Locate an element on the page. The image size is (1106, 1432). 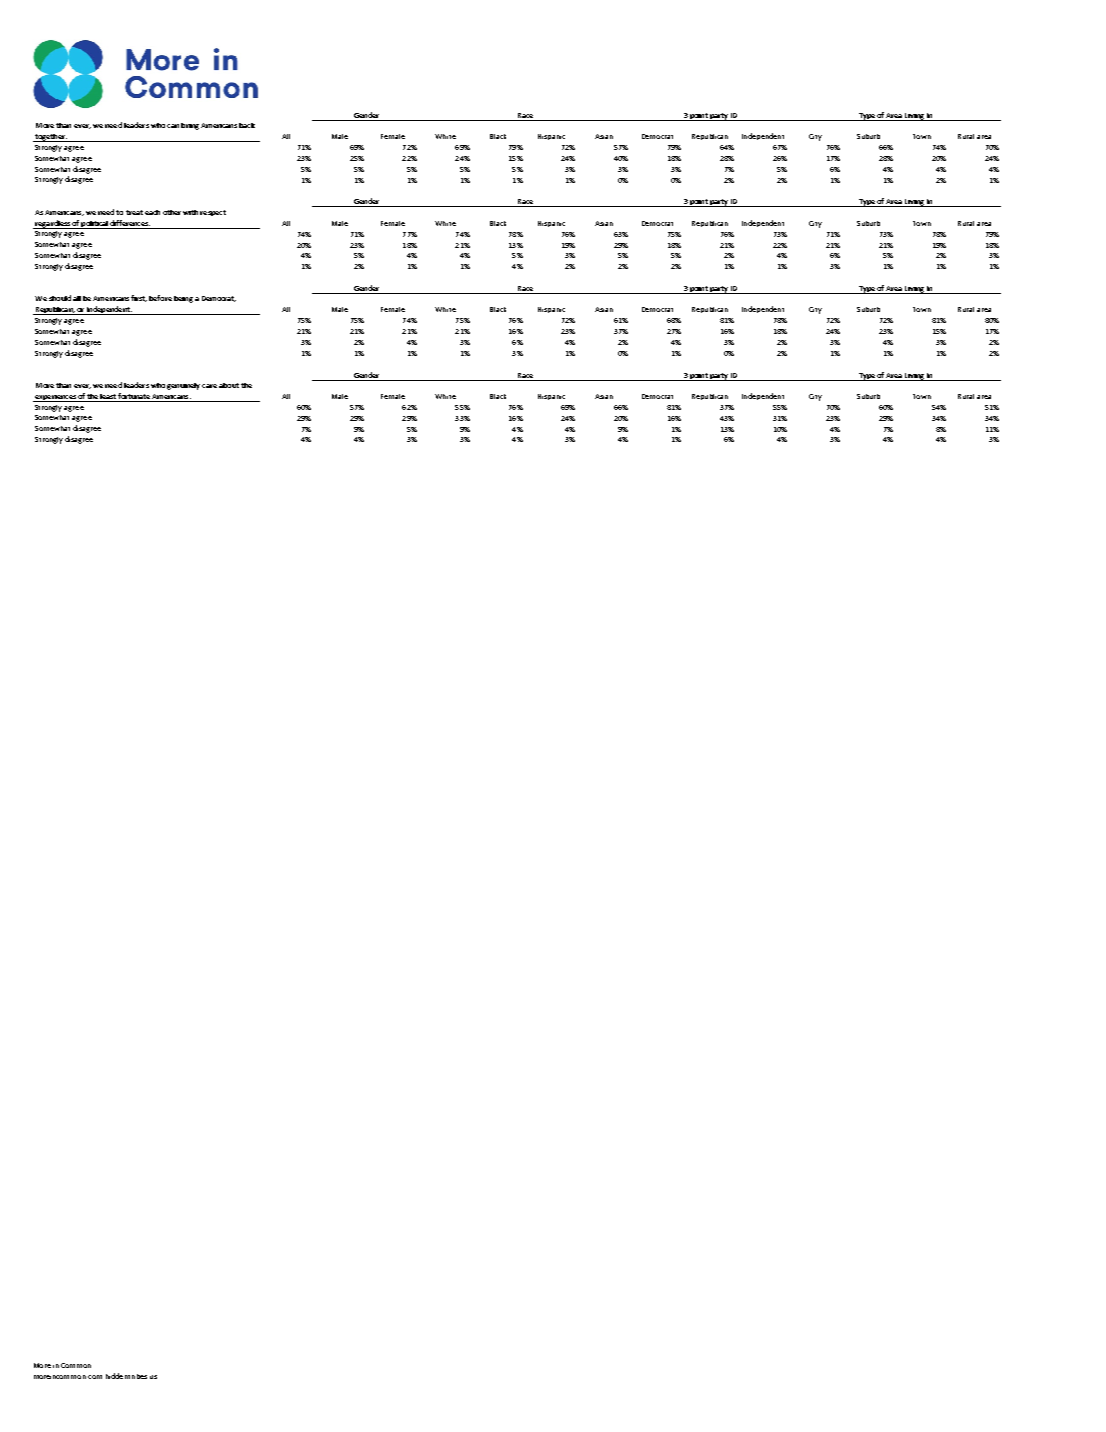
respect is located at coordinates (213, 213).
